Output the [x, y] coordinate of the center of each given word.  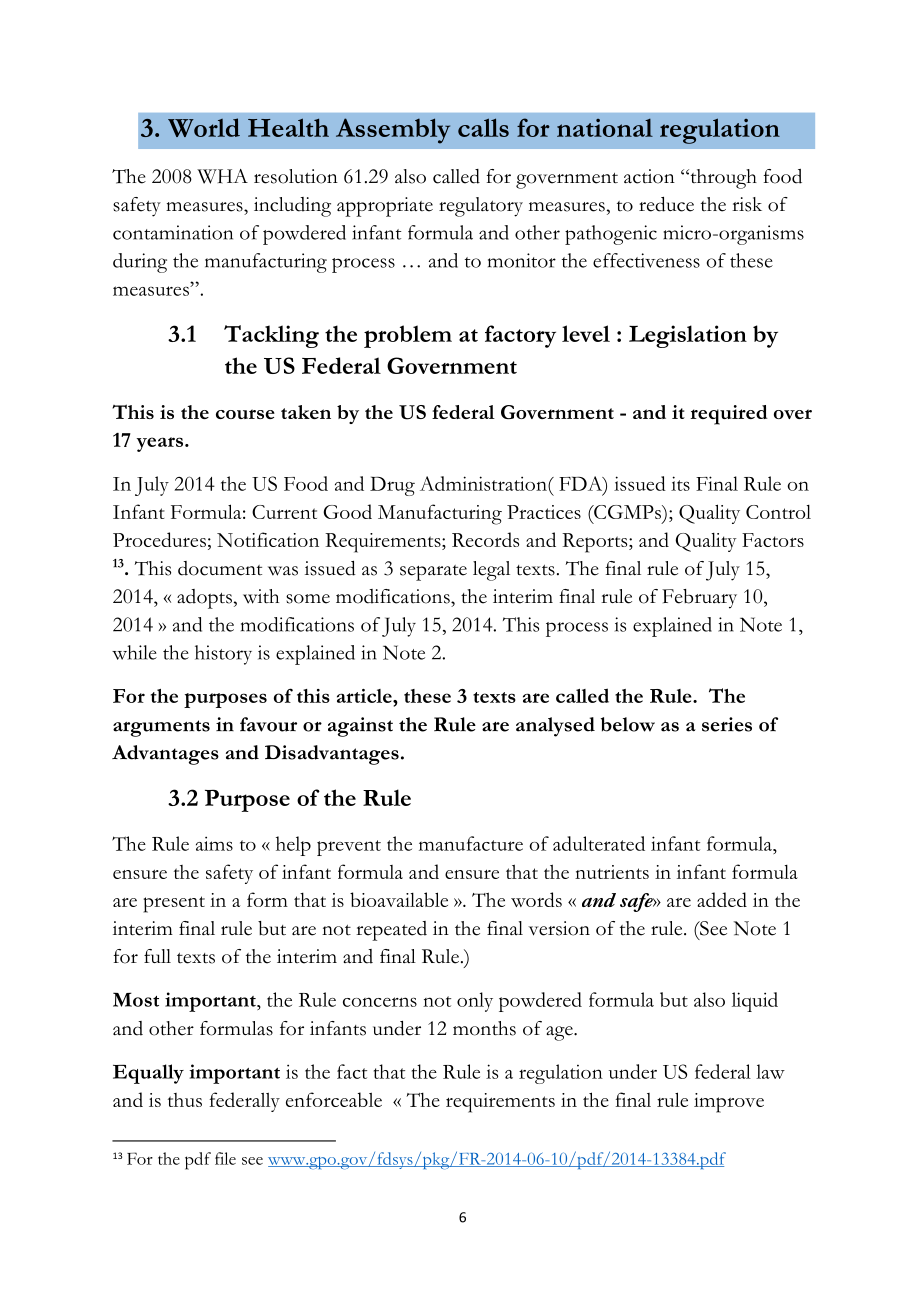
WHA [222, 176]
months [484, 1028]
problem [408, 336]
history [223, 655]
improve [729, 1103]
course [245, 414]
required [729, 415]
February [699, 599]
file [225, 1158]
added [722, 899]
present [174, 904]
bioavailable [399, 899]
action [649, 176]
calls [483, 127]
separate [433, 573]
